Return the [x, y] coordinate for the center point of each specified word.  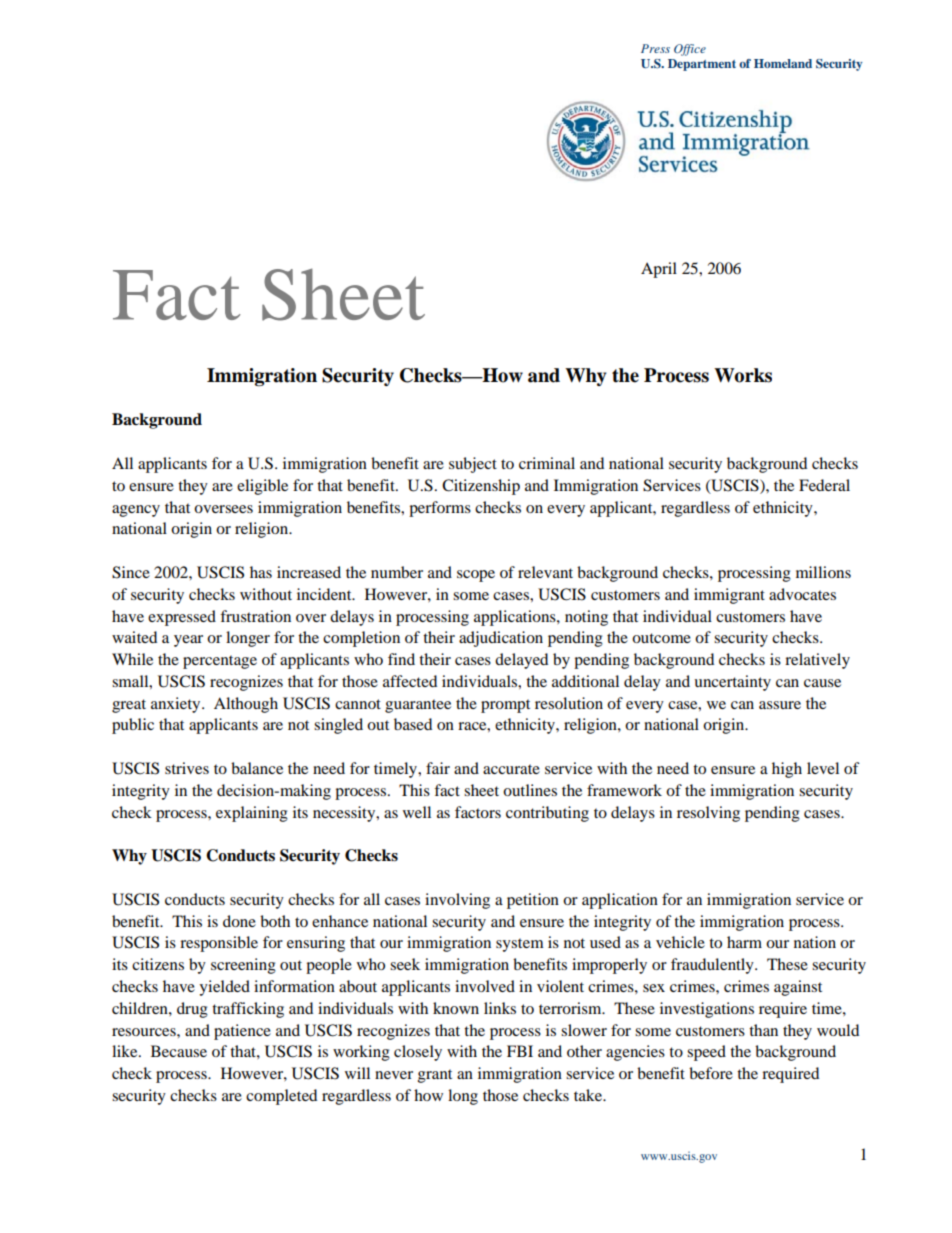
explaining [252, 814]
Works [743, 375]
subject [473, 465]
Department [702, 65]
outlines [530, 790]
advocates [802, 594]
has [261, 572]
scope [476, 576]
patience [242, 1032]
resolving [708, 814]
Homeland [783, 63]
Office [690, 50]
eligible [262, 487]
